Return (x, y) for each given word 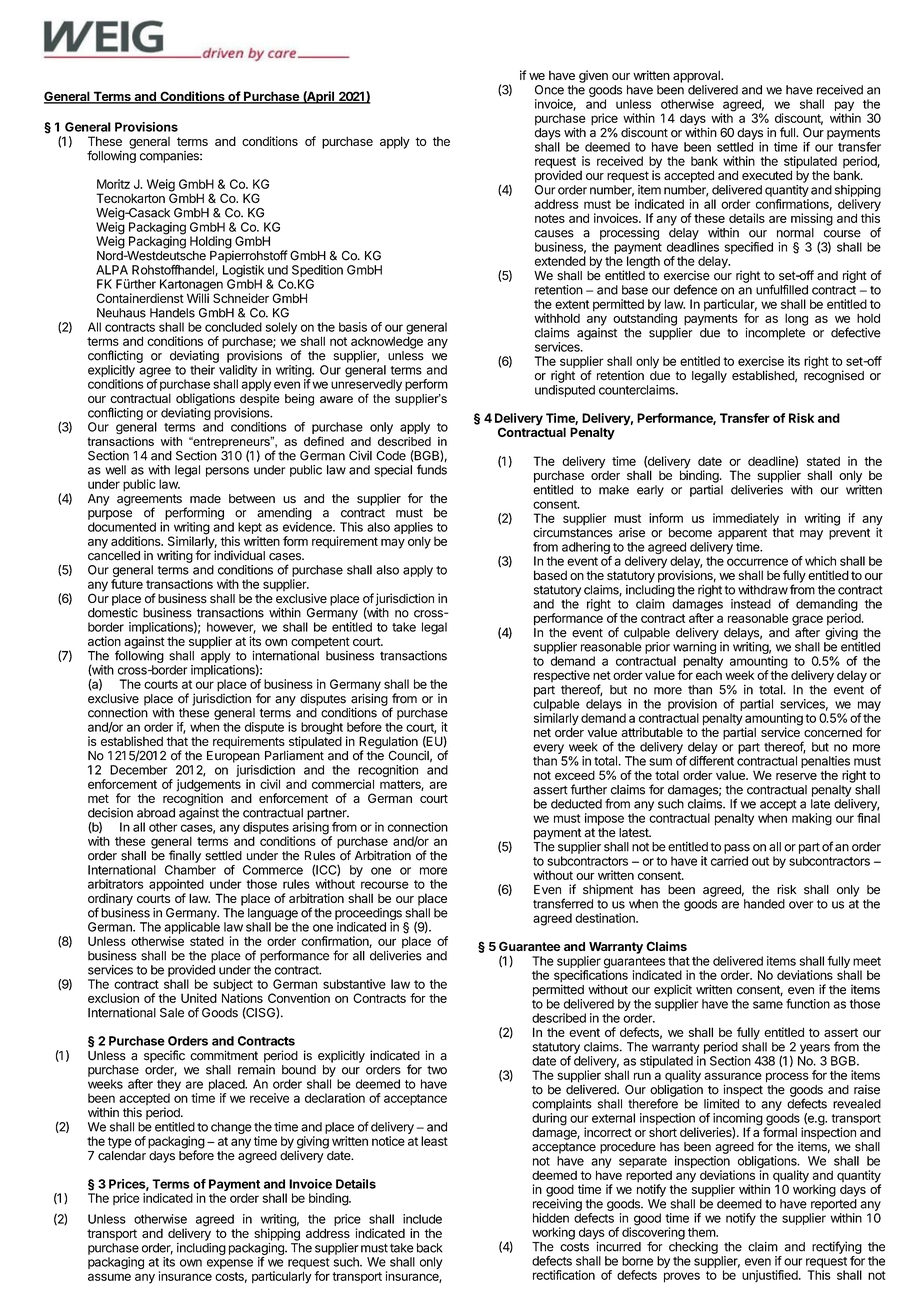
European (233, 757)
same (768, 1005)
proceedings (368, 914)
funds (432, 469)
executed (767, 175)
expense (230, 1264)
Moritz (113, 184)
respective (562, 676)
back (429, 1248)
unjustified (771, 1276)
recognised (834, 376)
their (202, 370)
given (593, 76)
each (709, 674)
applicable (192, 928)
